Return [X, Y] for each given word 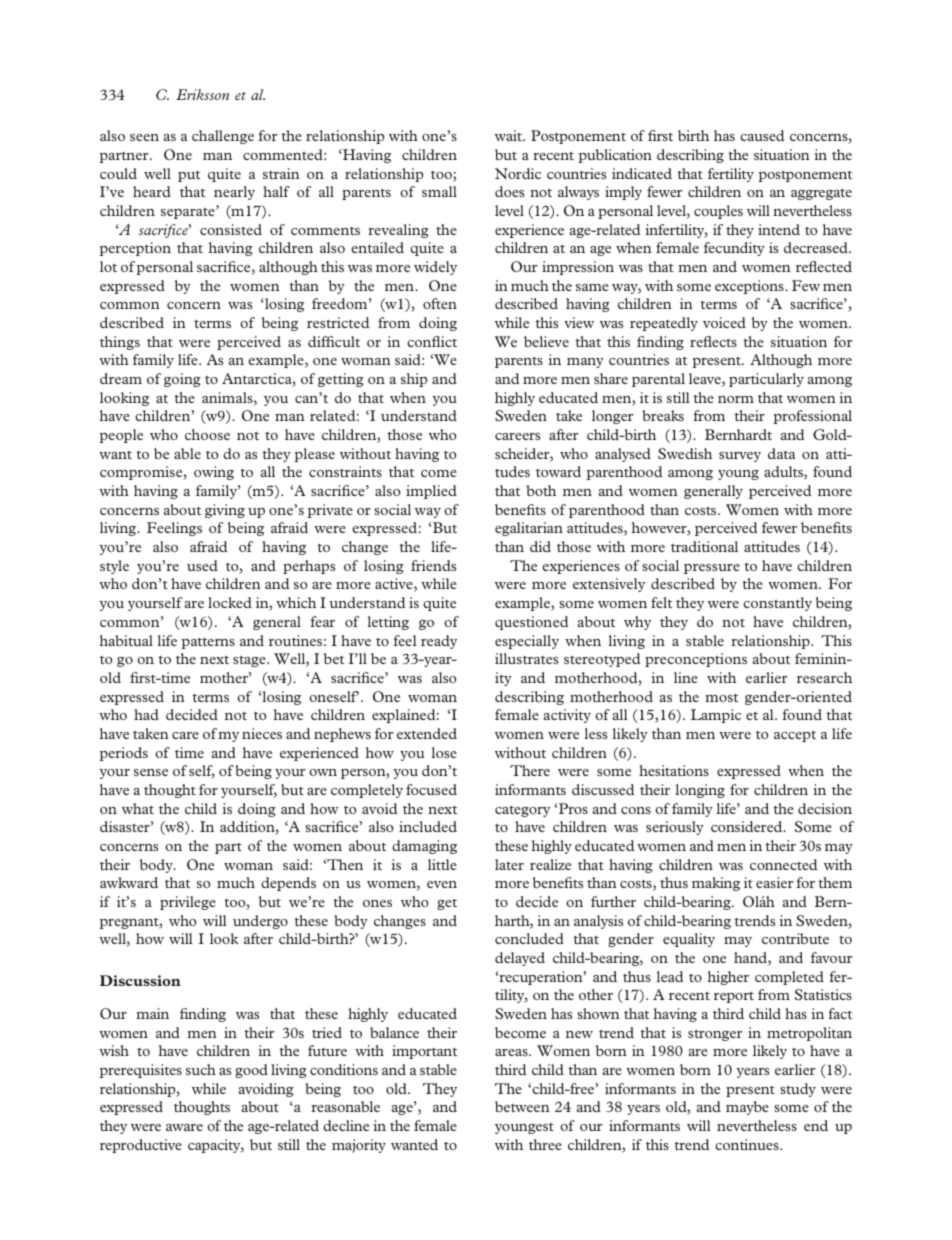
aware [184, 1127]
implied [431, 492]
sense [151, 772]
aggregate [821, 194]
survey [740, 457]
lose [444, 752]
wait [509, 135]
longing [700, 791]
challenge [223, 137]
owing [214, 473]
